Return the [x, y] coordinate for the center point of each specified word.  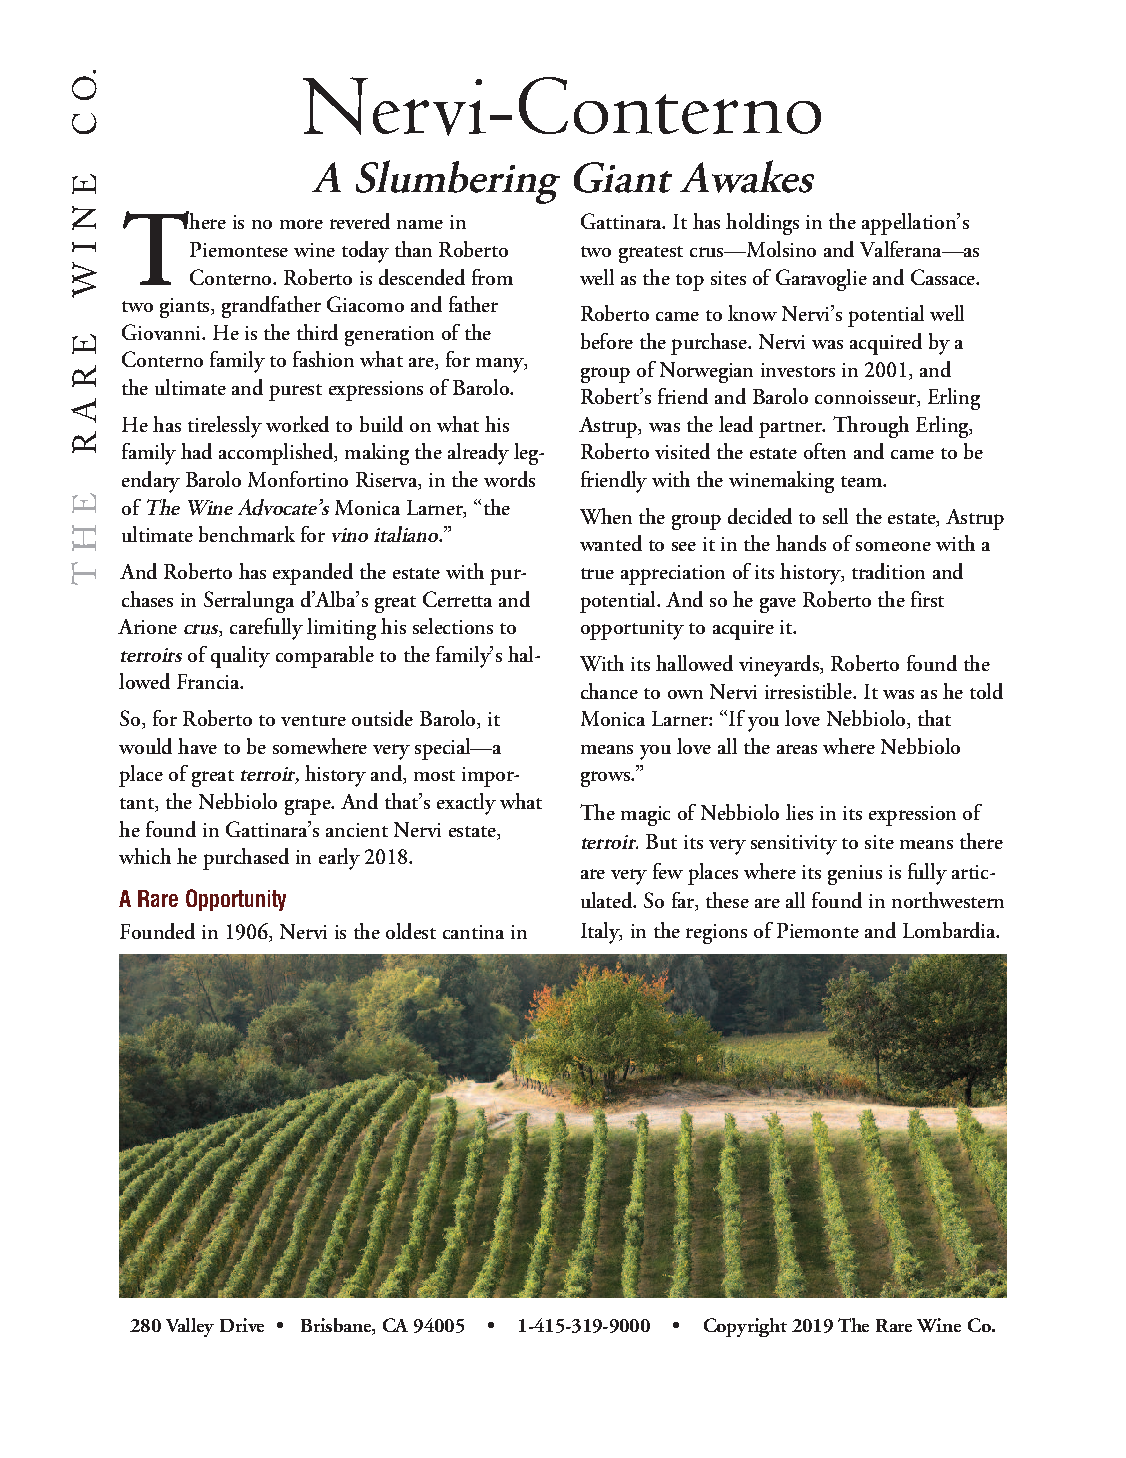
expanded [313, 574]
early [339, 859]
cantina [473, 932]
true [597, 573]
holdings [762, 224]
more [301, 224]
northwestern [948, 900]
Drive [242, 1325]
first [927, 599]
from [492, 277]
